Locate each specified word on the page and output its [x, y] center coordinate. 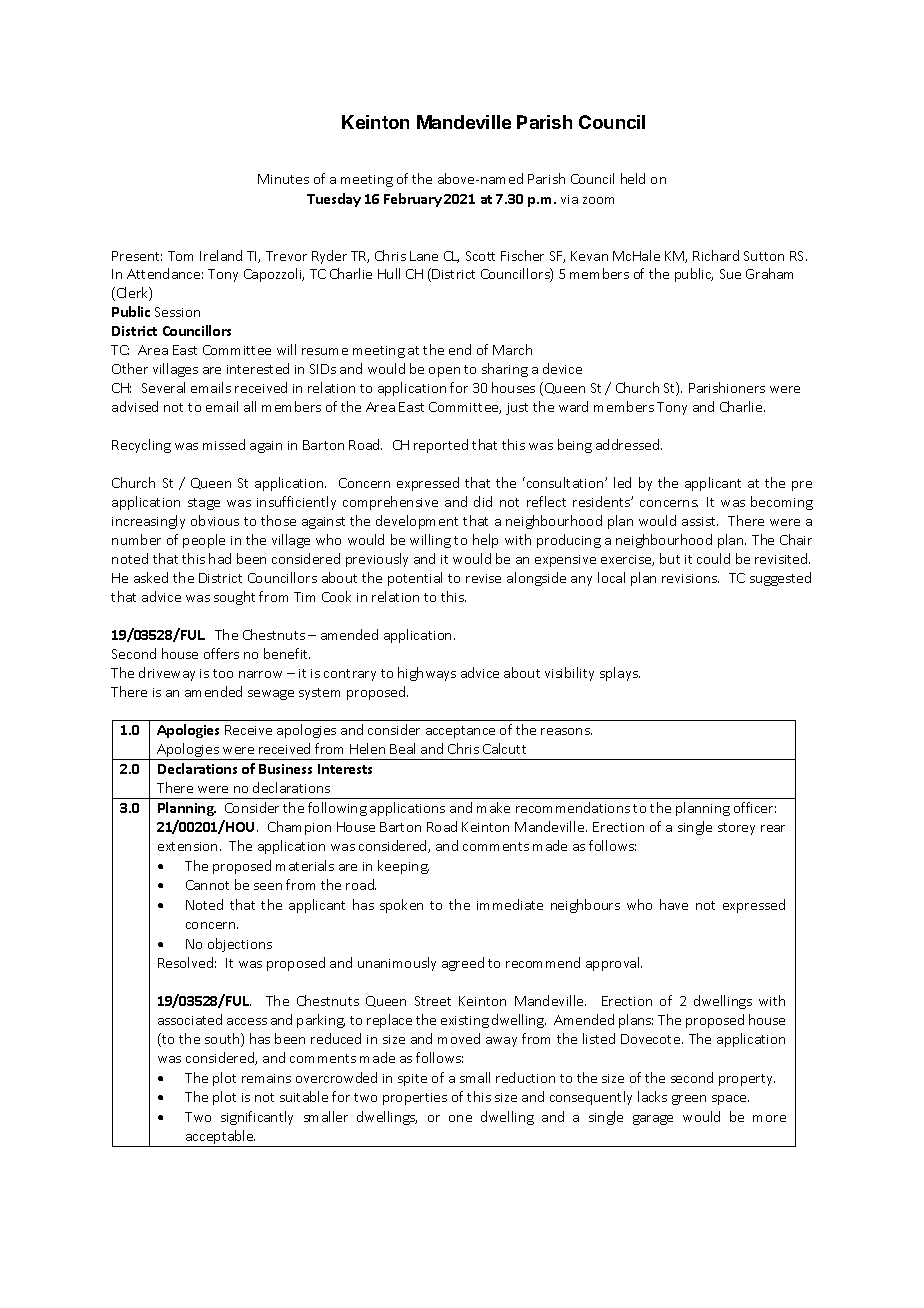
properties [415, 1099]
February [413, 200]
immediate [510, 904]
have [674, 904]
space [730, 1100]
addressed [629, 444]
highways [427, 674]
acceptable [219, 1138]
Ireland [221, 255]
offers [221, 653]
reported [441, 446]
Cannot [207, 885]
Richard [716, 255]
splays [620, 674]
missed [224, 444]
